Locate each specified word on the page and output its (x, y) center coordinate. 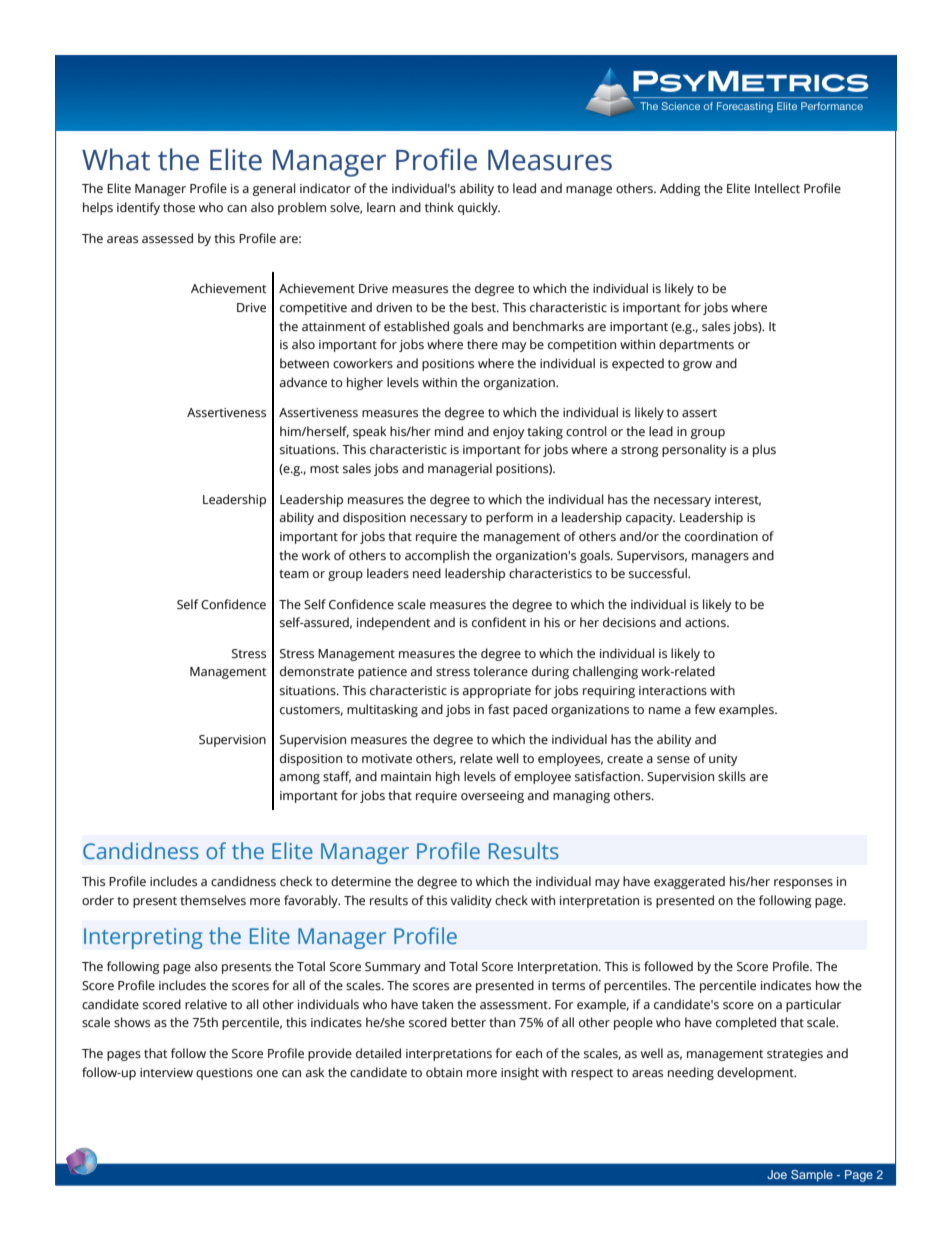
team (294, 574)
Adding (680, 189)
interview (166, 1072)
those (179, 207)
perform (509, 518)
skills (732, 776)
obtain (444, 1072)
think (439, 207)
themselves (213, 900)
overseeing (492, 797)
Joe (777, 1174)
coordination (721, 536)
